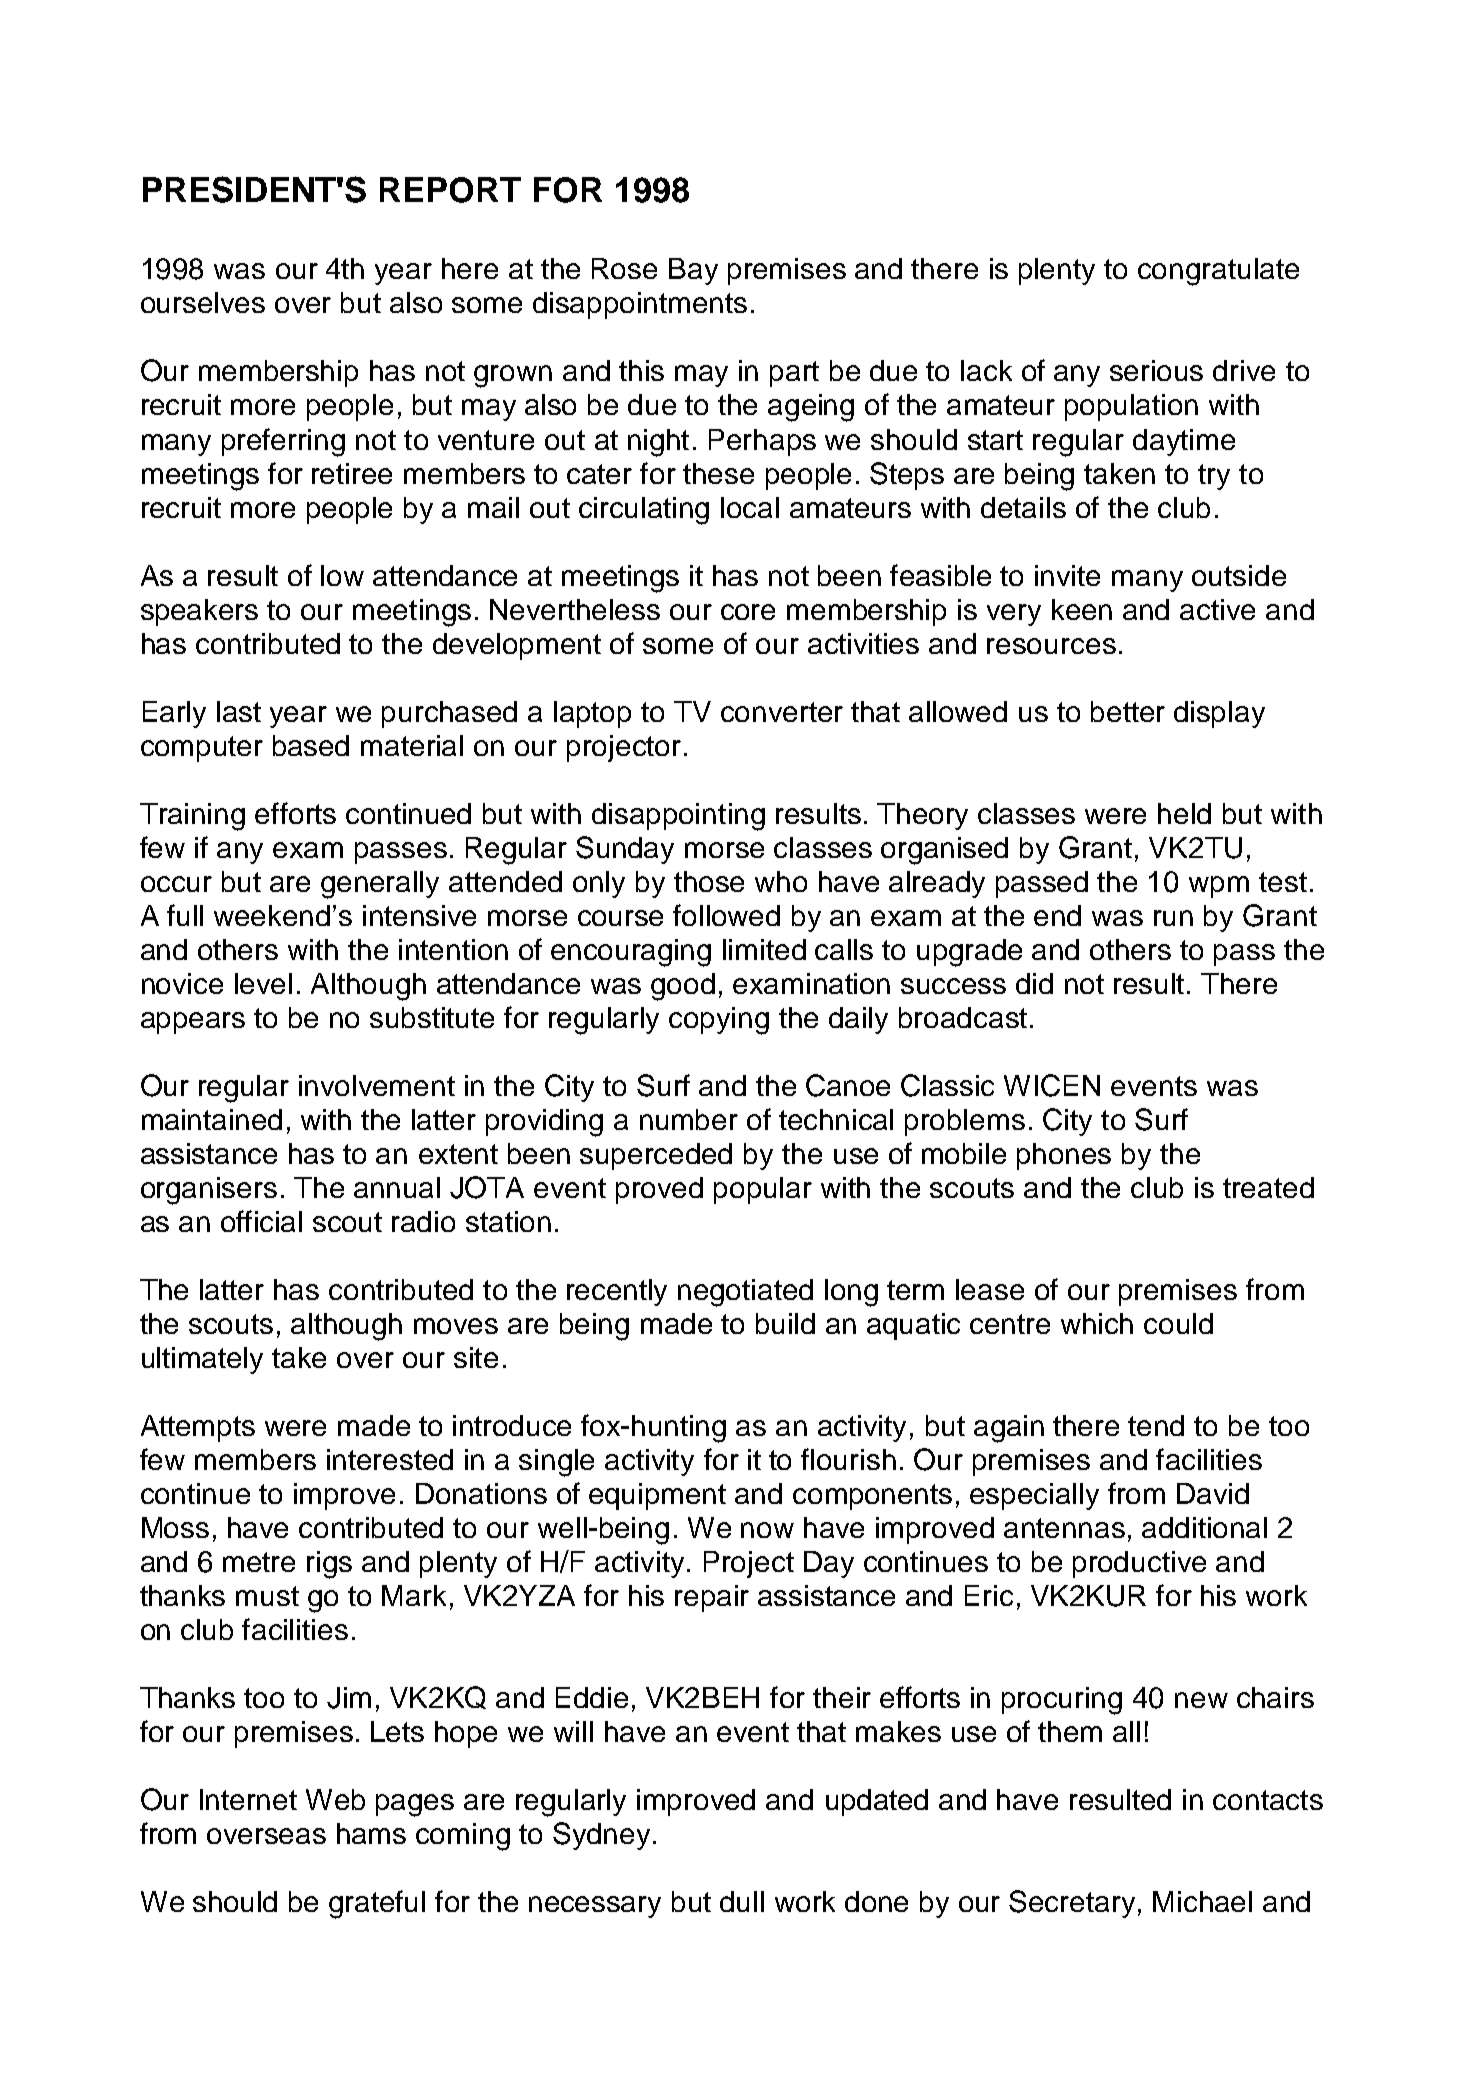 The image size is (1466, 2075). I want to click on Michael, so click(1202, 1901).
